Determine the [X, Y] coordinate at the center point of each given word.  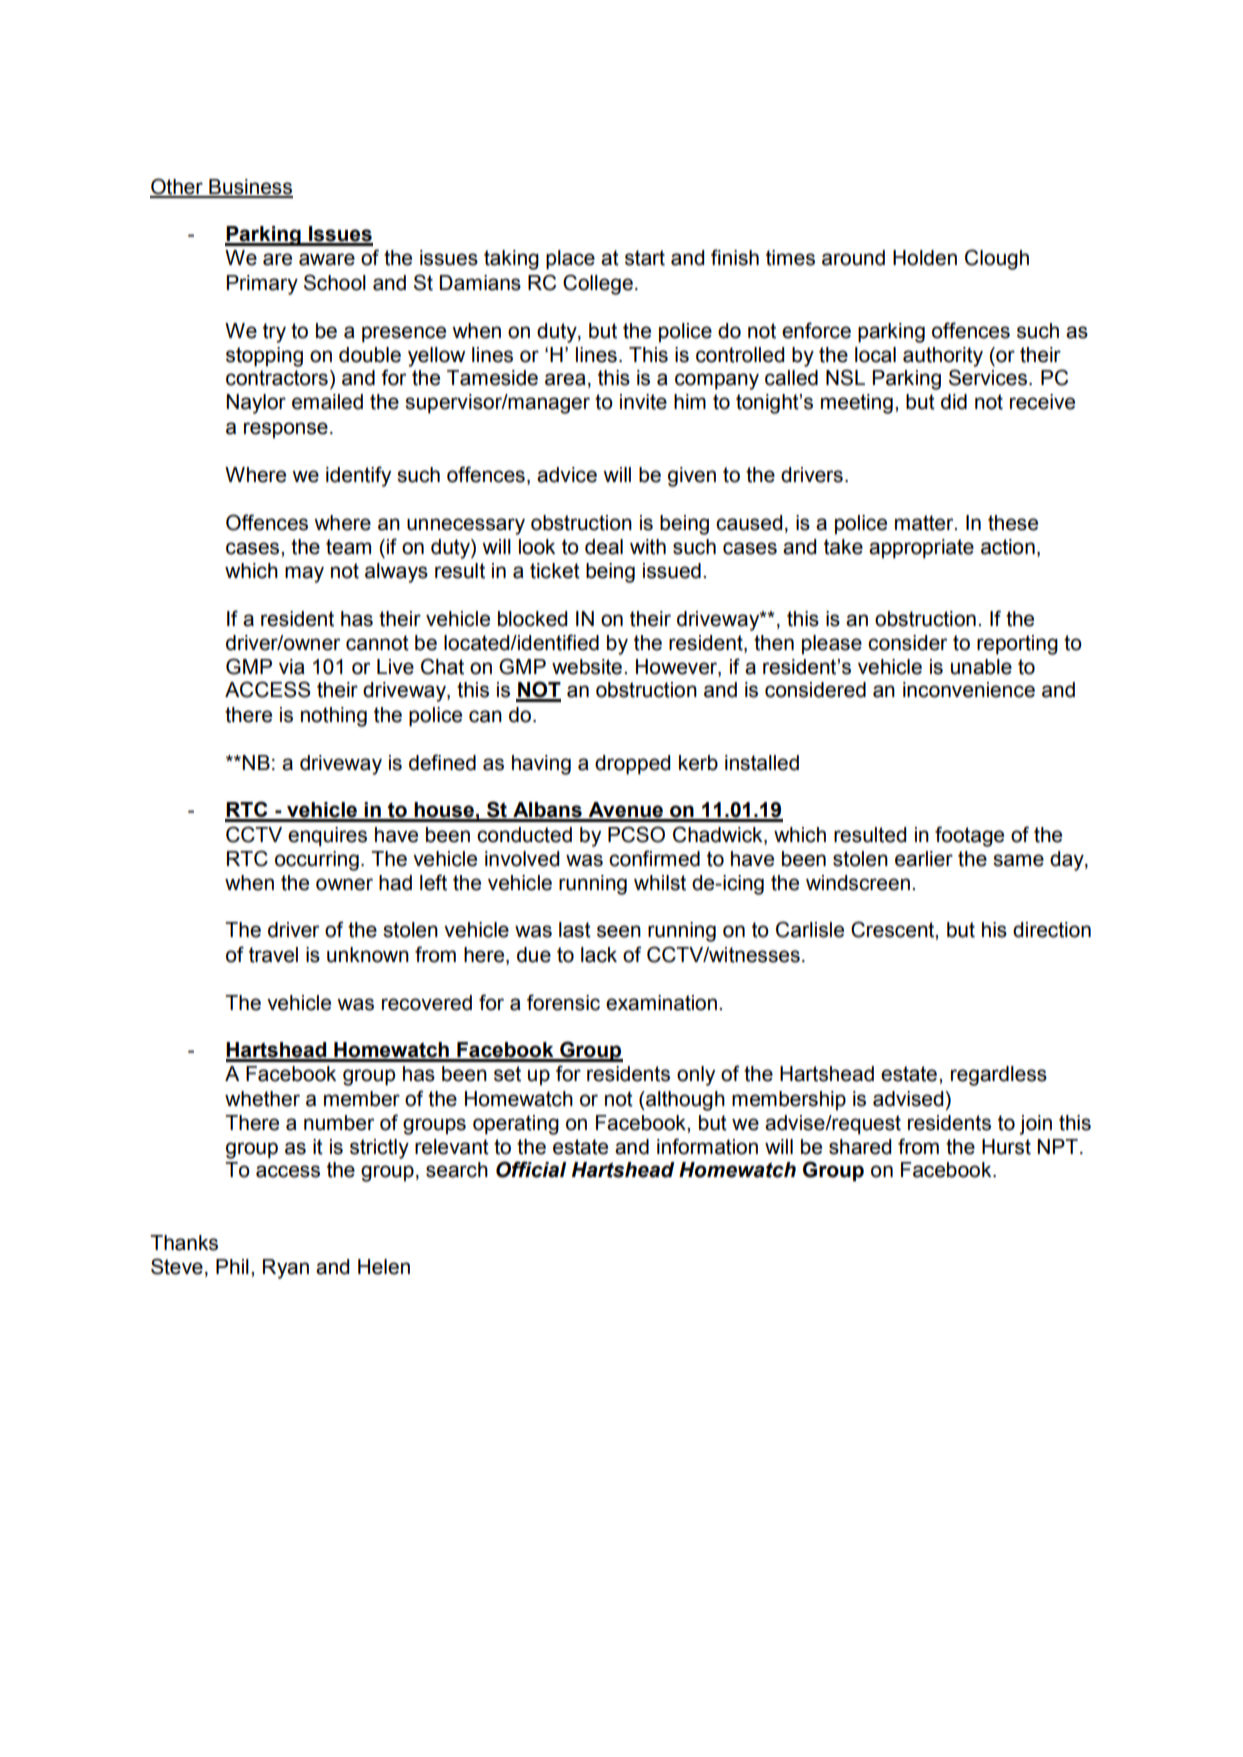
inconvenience [969, 690]
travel [273, 955]
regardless [999, 1076]
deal [604, 547]
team [348, 547]
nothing [334, 717]
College [598, 284]
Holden [925, 258]
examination [661, 1003]
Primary [262, 285]
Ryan [286, 1269]
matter [925, 523]
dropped [632, 765]
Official [531, 1169]
